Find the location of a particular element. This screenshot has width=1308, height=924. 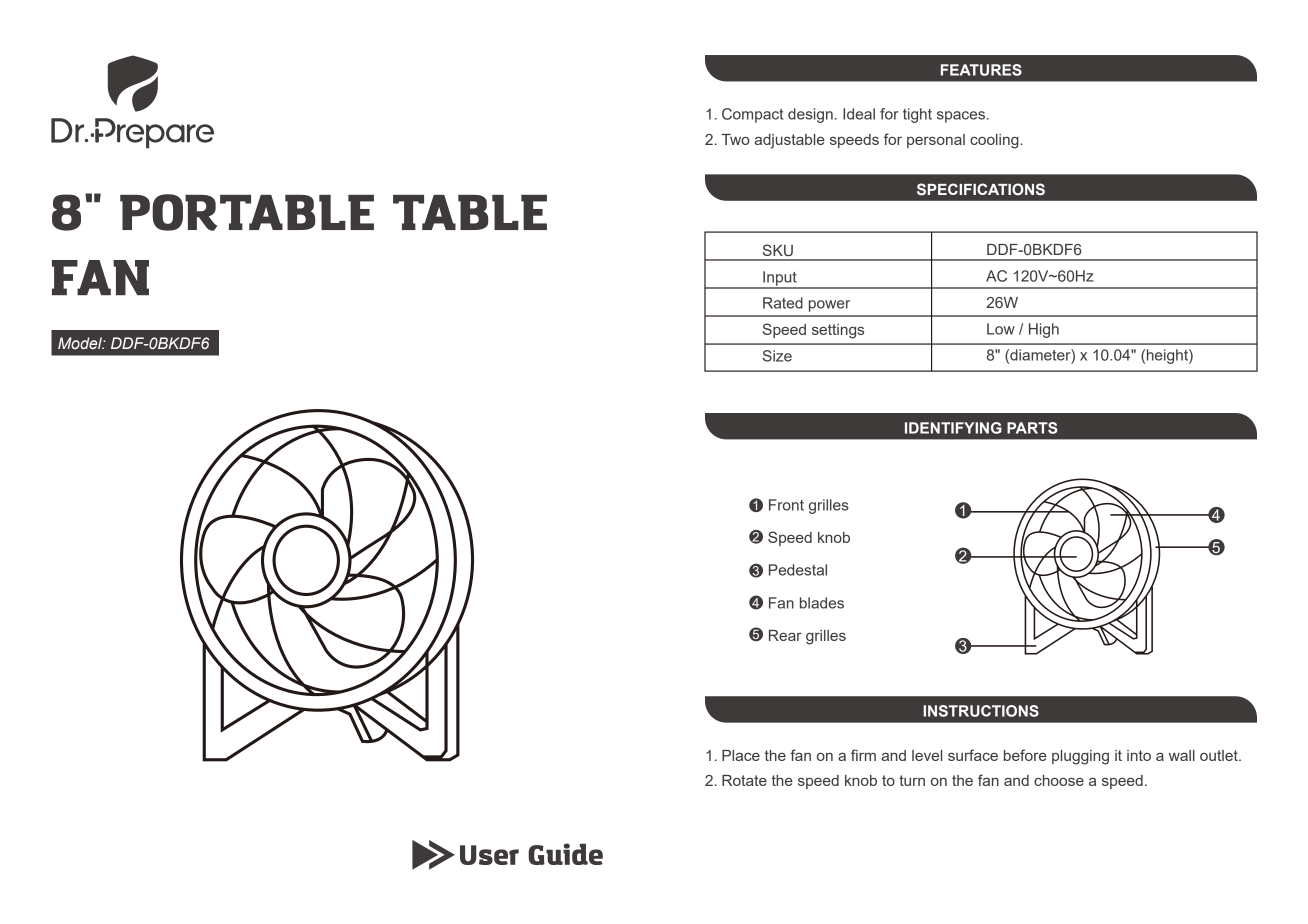

Ideal is located at coordinates (859, 114).
